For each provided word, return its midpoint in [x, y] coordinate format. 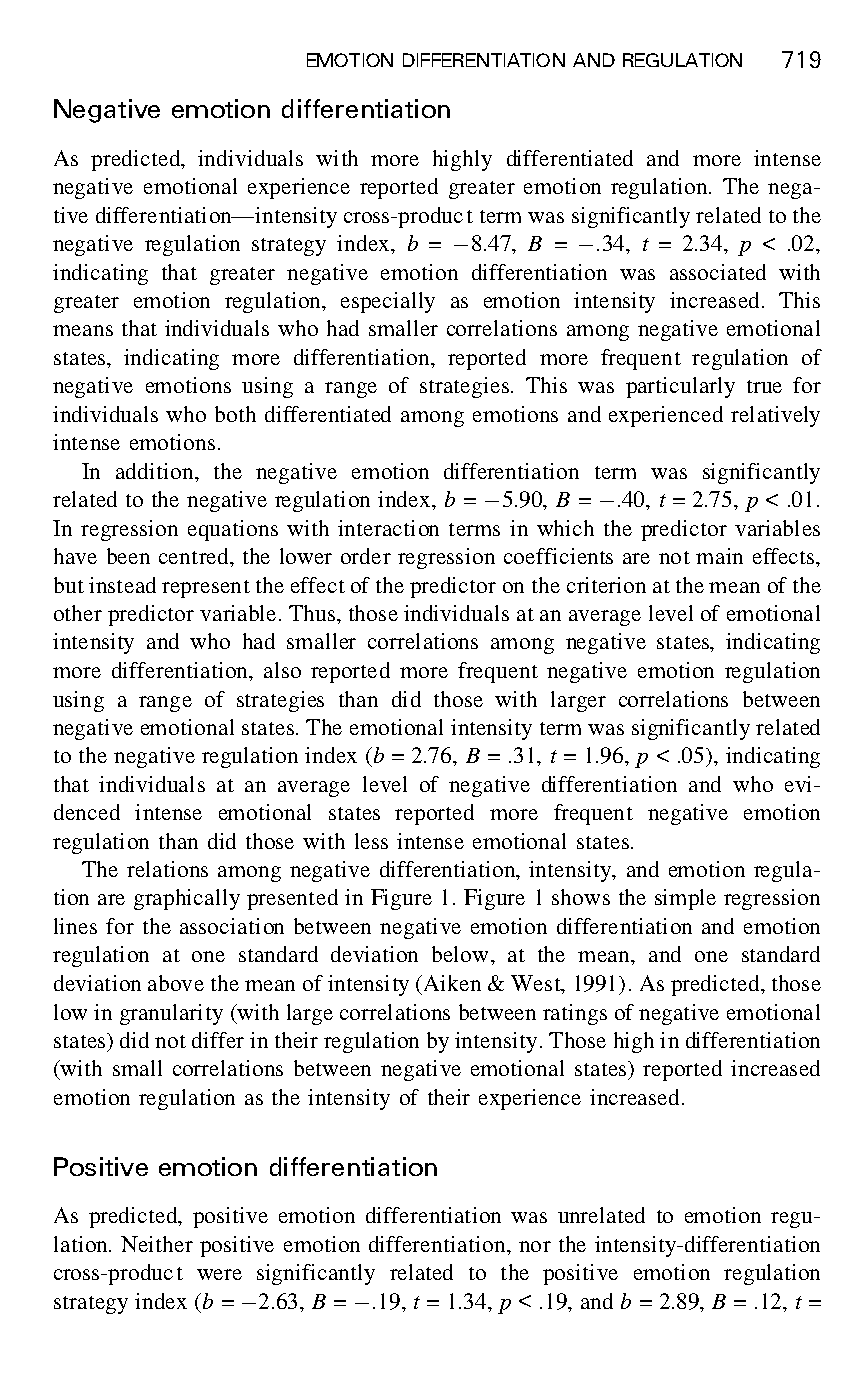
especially [388, 302]
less [371, 841]
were [219, 1274]
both [235, 414]
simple [685, 899]
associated [718, 272]
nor [535, 1246]
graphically [187, 899]
